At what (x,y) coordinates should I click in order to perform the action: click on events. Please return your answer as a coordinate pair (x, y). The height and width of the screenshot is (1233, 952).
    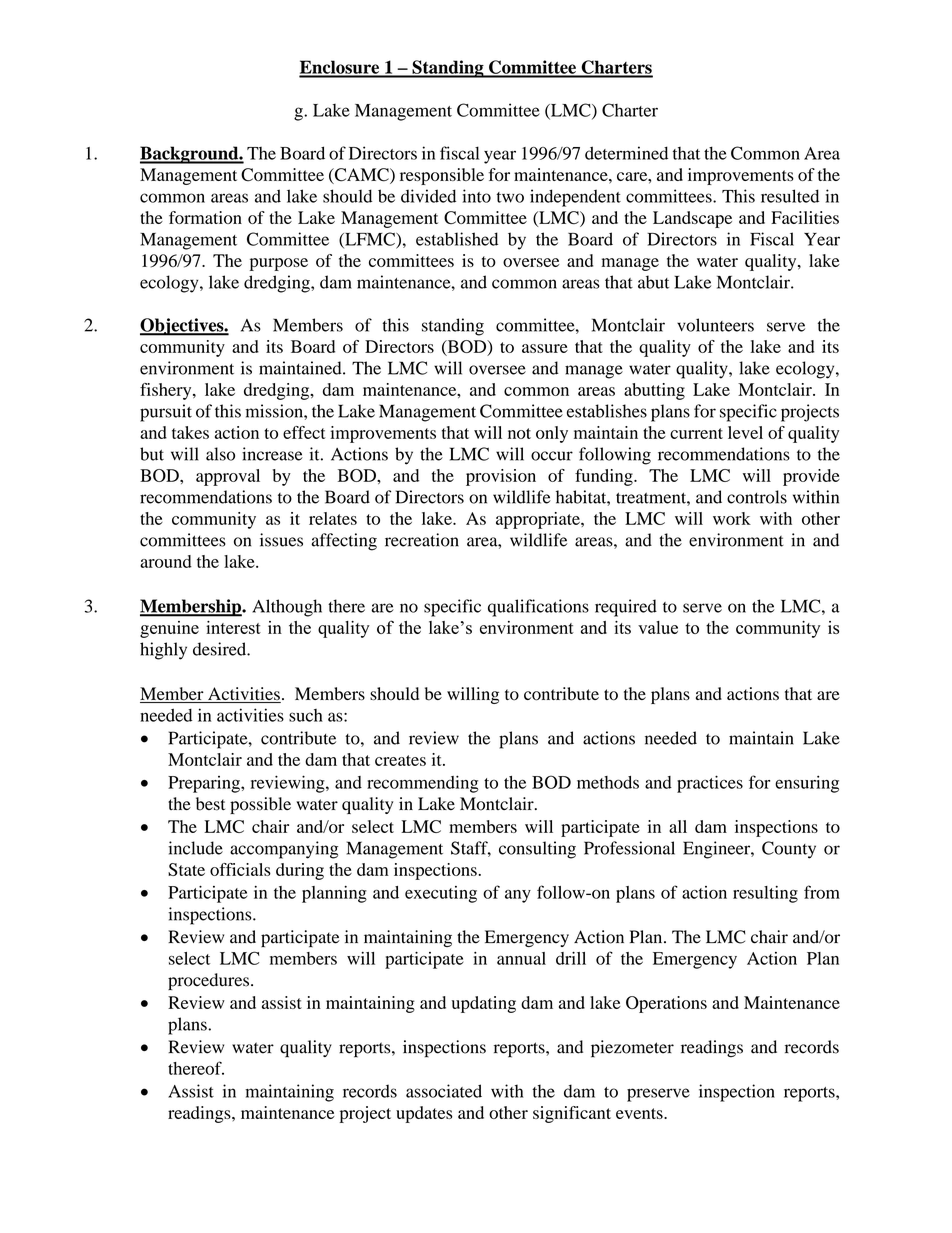
    Looking at the image, I should click on (640, 1113).
